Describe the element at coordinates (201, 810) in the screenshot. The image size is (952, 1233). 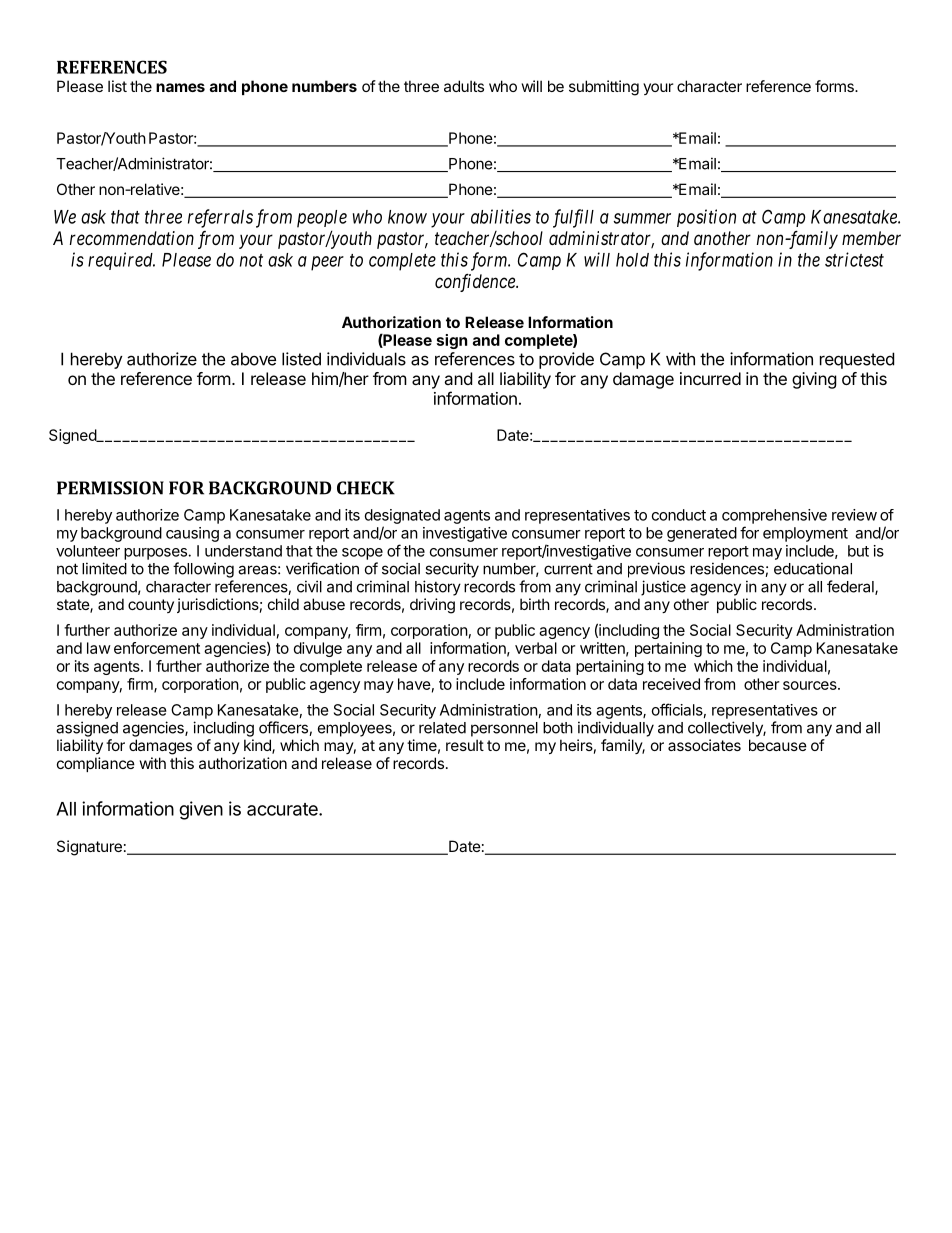
I see `given` at that location.
